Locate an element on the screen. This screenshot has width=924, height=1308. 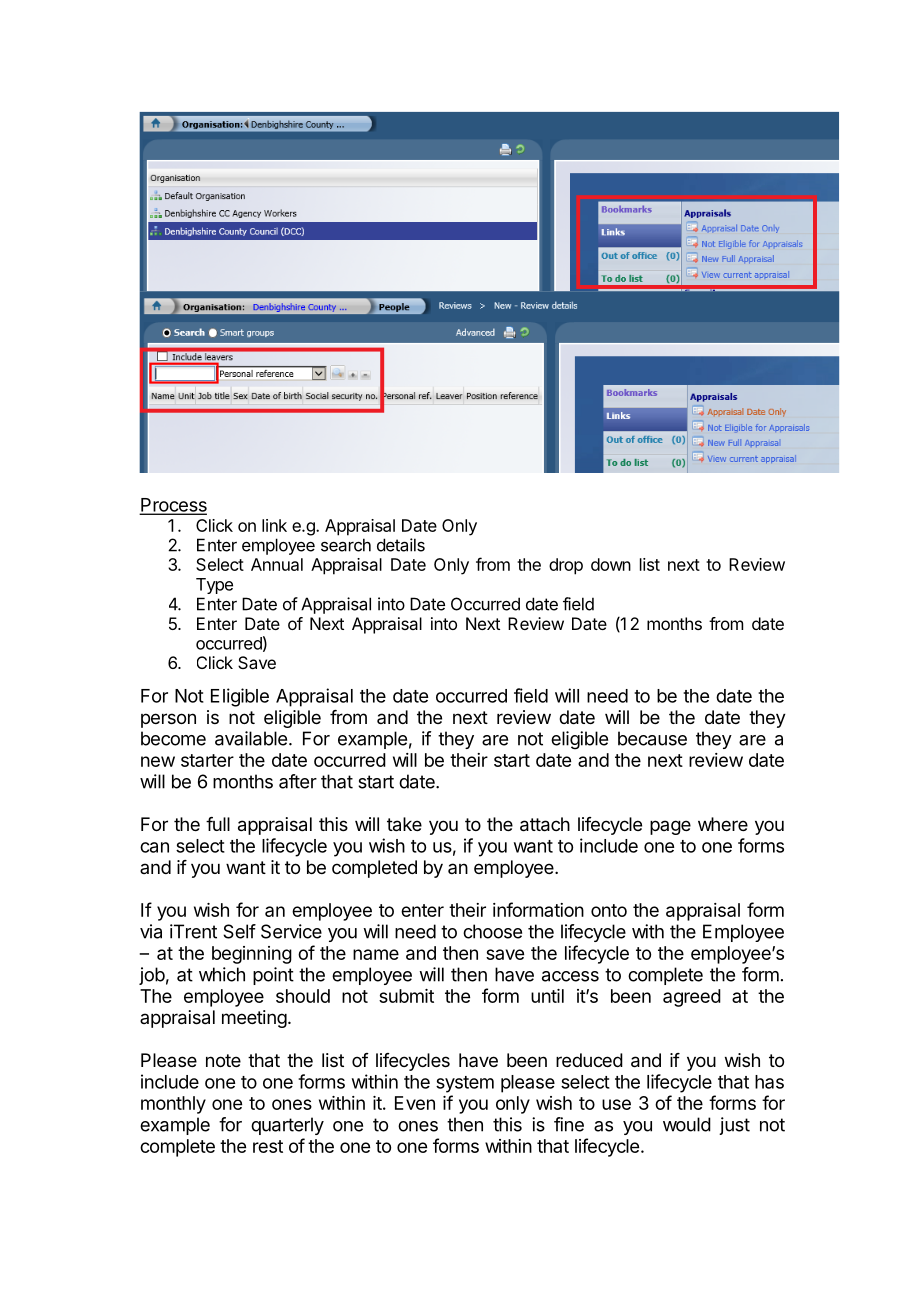
rest is located at coordinates (268, 1146).
